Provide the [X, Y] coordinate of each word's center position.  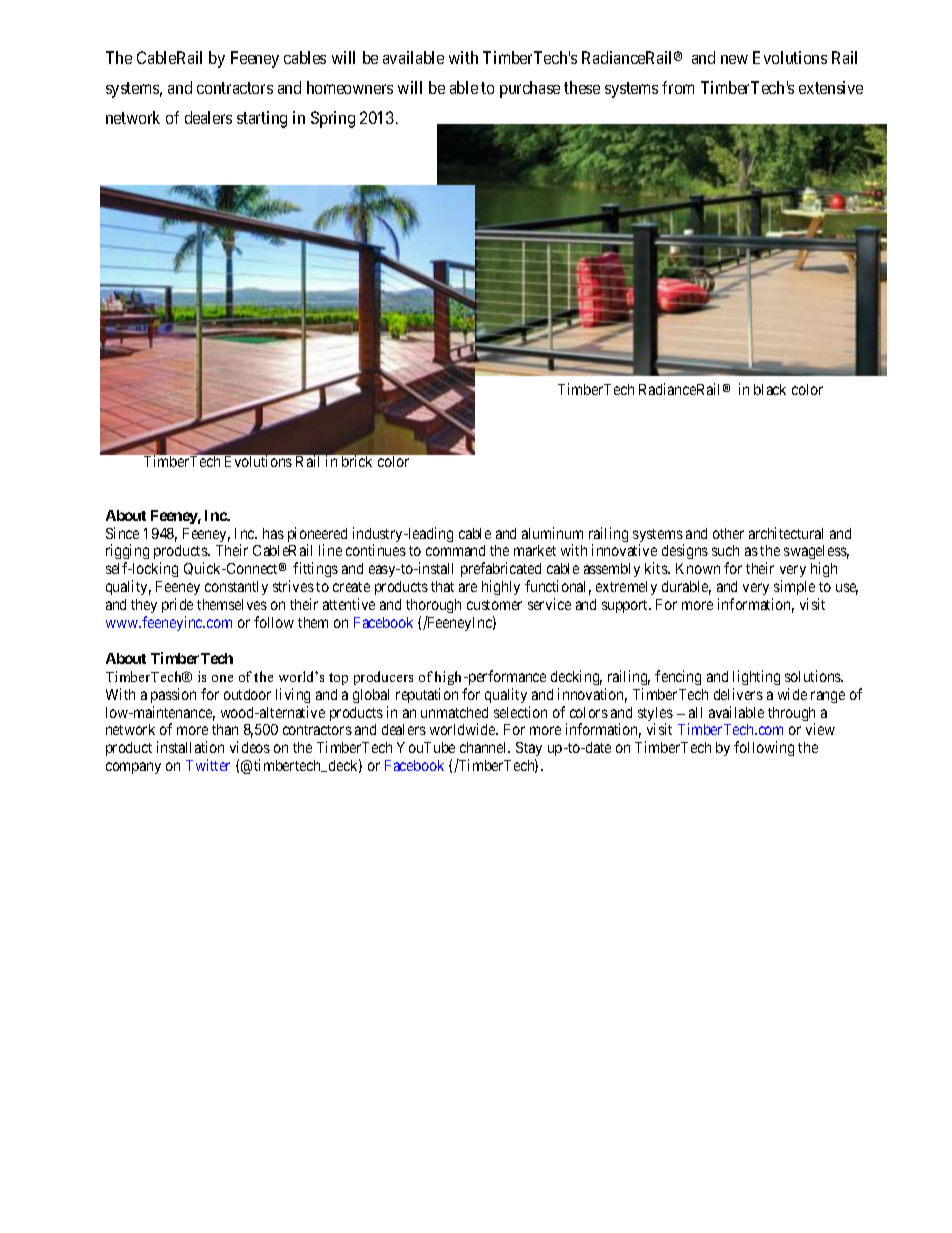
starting [262, 119]
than [225, 729]
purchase [530, 89]
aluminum [552, 533]
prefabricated [501, 571]
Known [698, 568]
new [734, 59]
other [728, 533]
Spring [333, 119]
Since [122, 533]
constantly [236, 588]
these [582, 87]
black [770, 389]
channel [485, 747]
